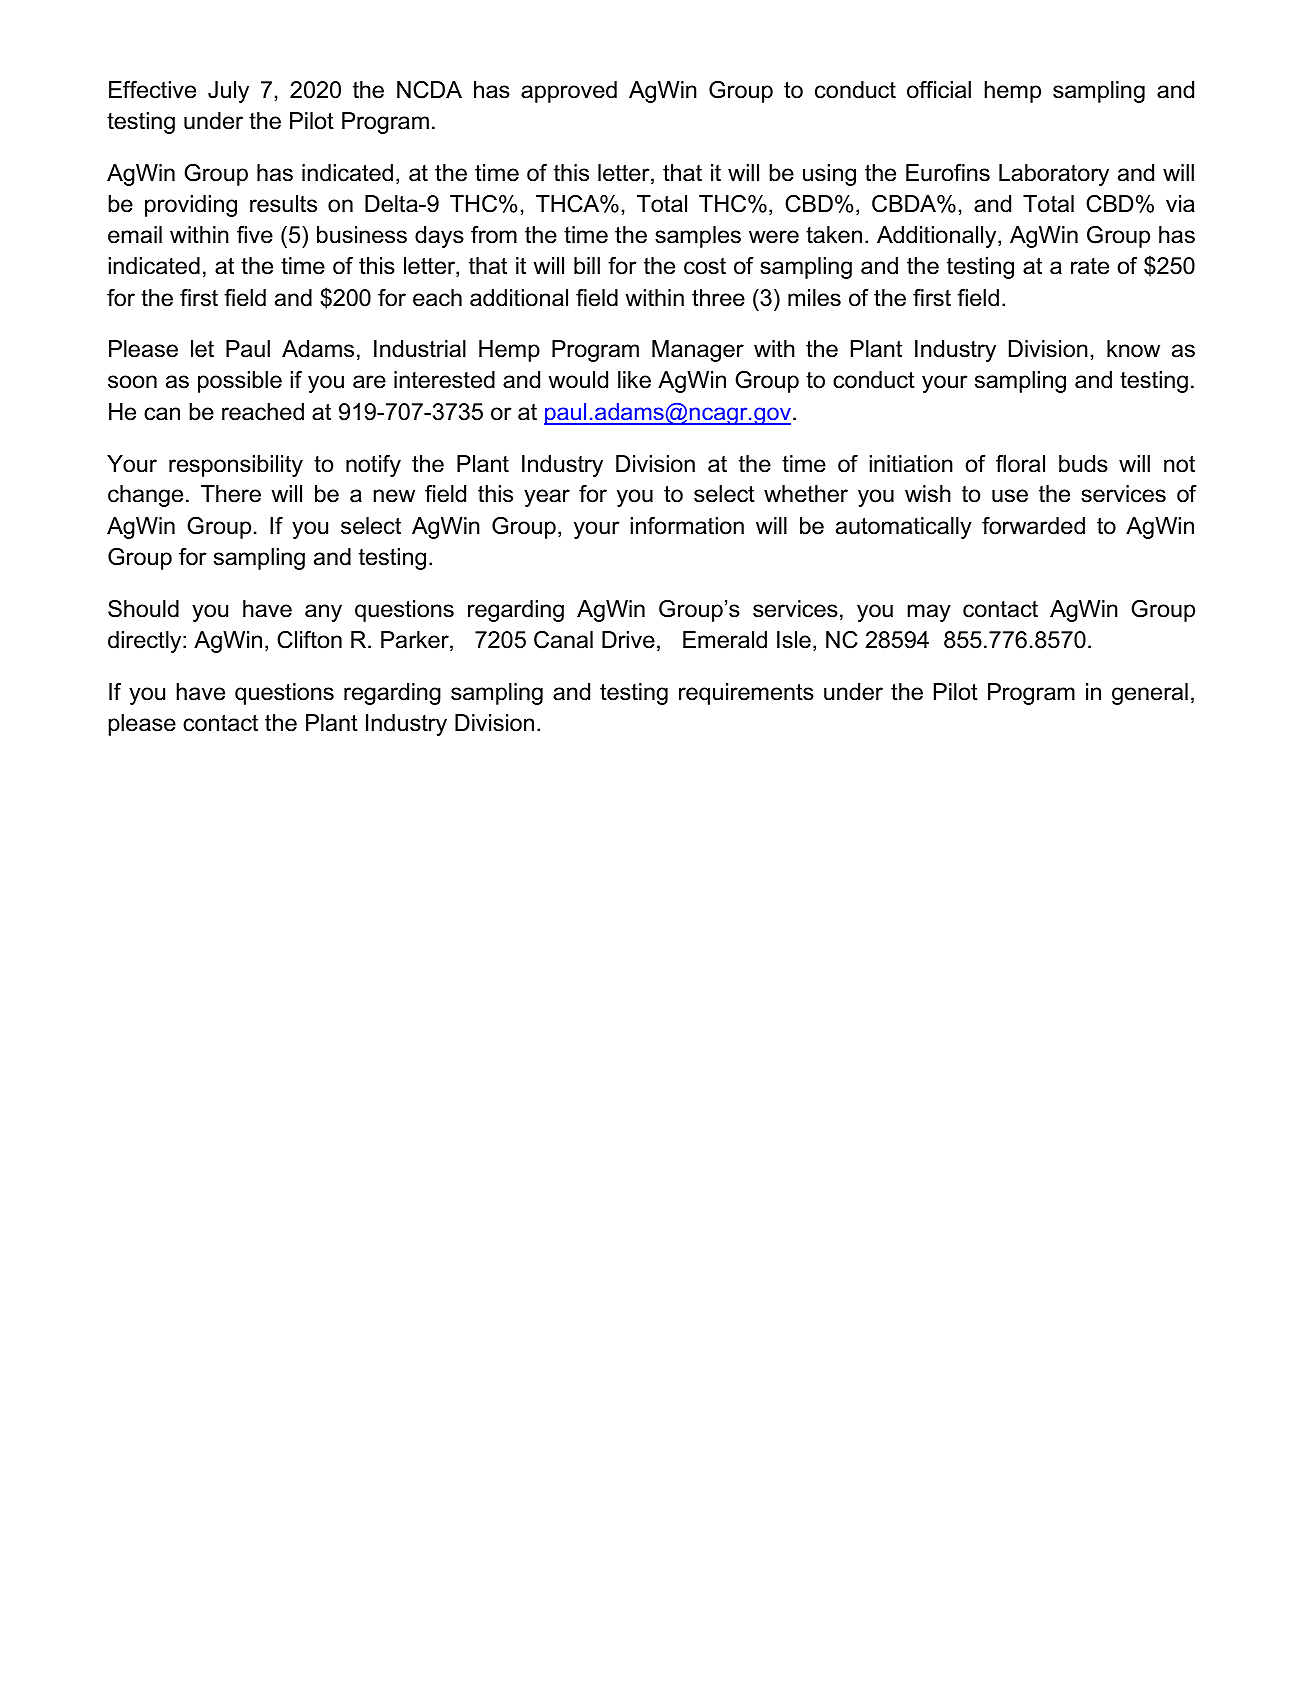  Describe the element at coordinates (746, 694) in the page. I see `requirements` at that location.
